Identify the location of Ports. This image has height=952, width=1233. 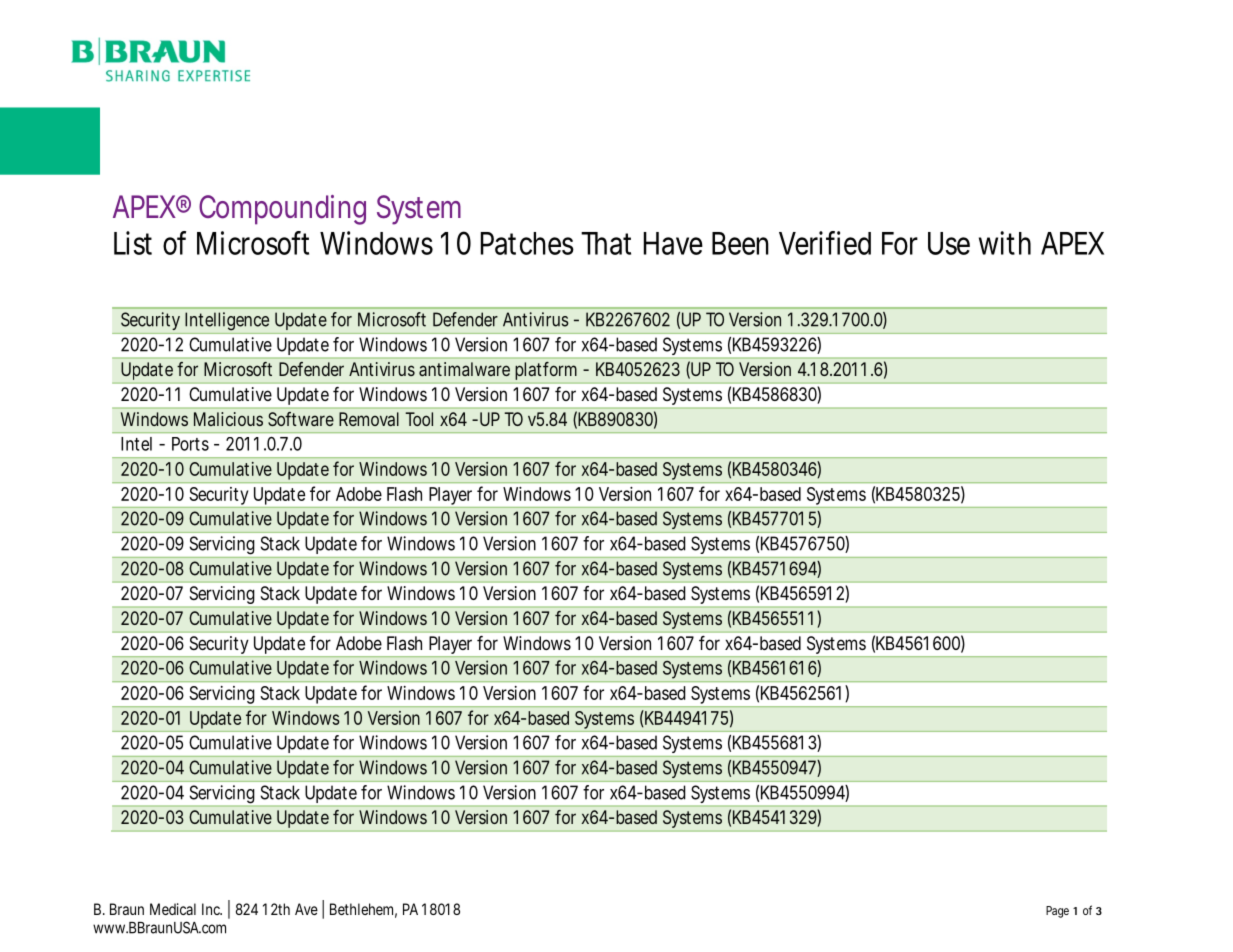
(190, 444).
